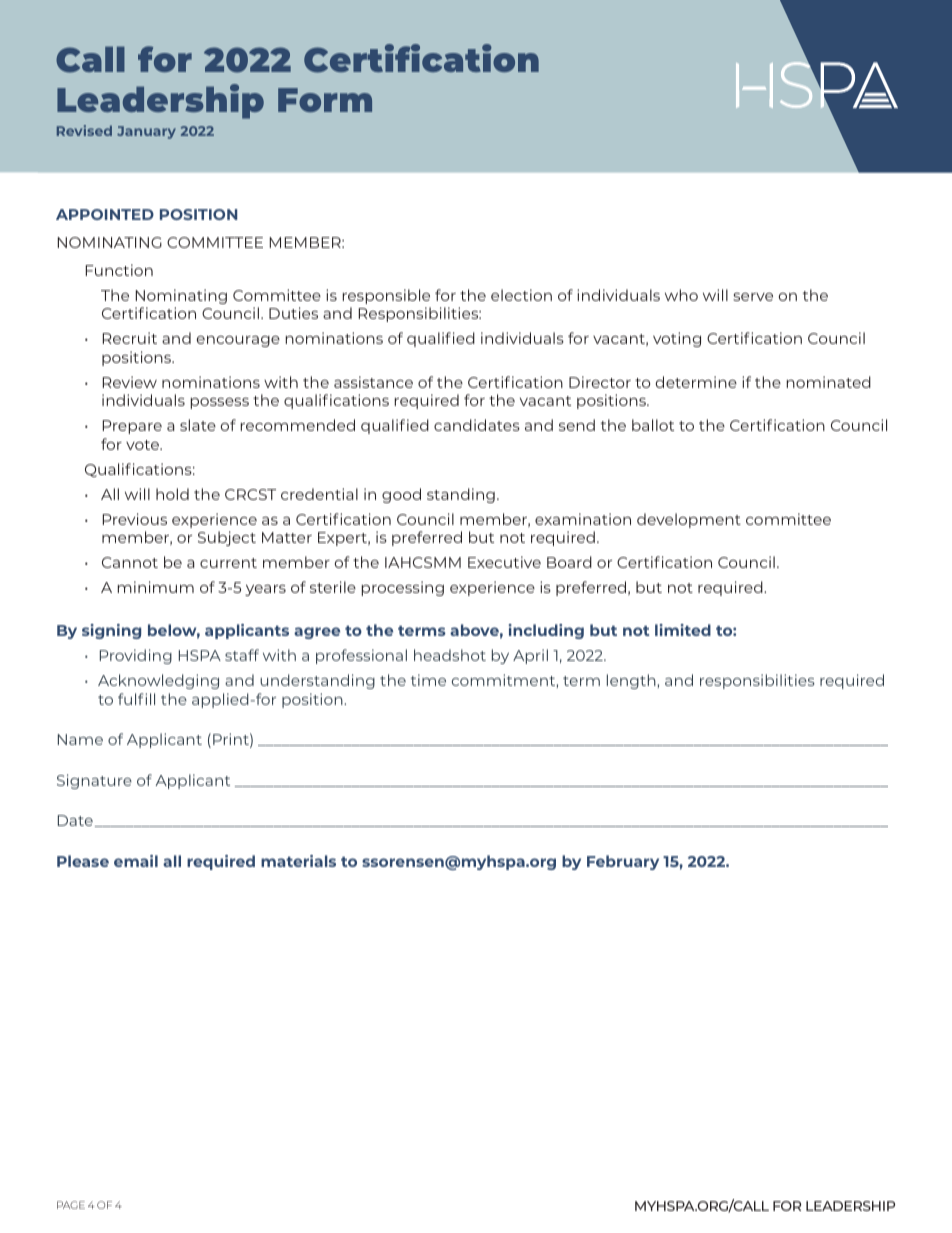  What do you see at coordinates (753, 297) in the screenshot?
I see `serve` at bounding box center [753, 297].
